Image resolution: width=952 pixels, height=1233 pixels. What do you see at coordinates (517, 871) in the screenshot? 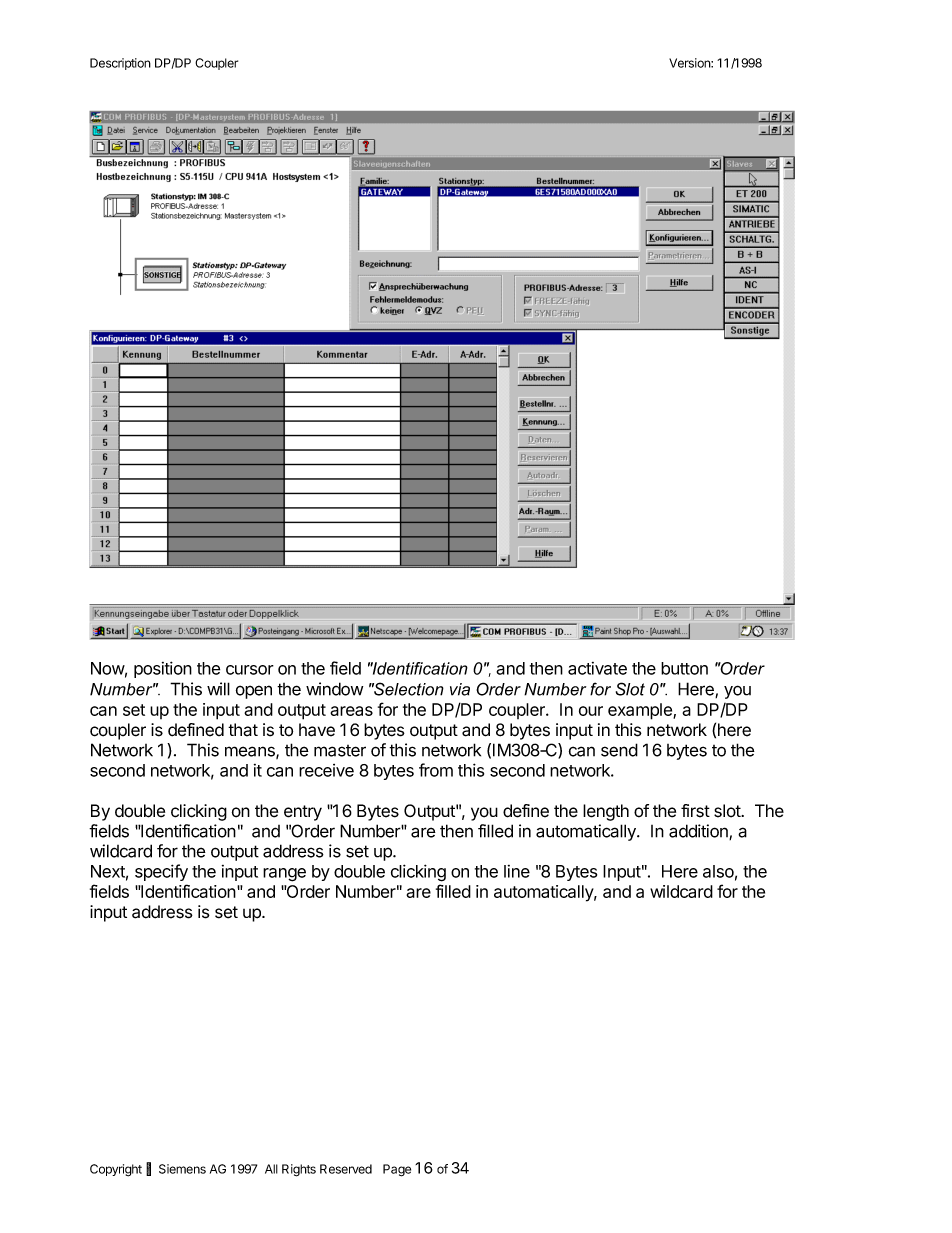
I see `line` at bounding box center [517, 871].
